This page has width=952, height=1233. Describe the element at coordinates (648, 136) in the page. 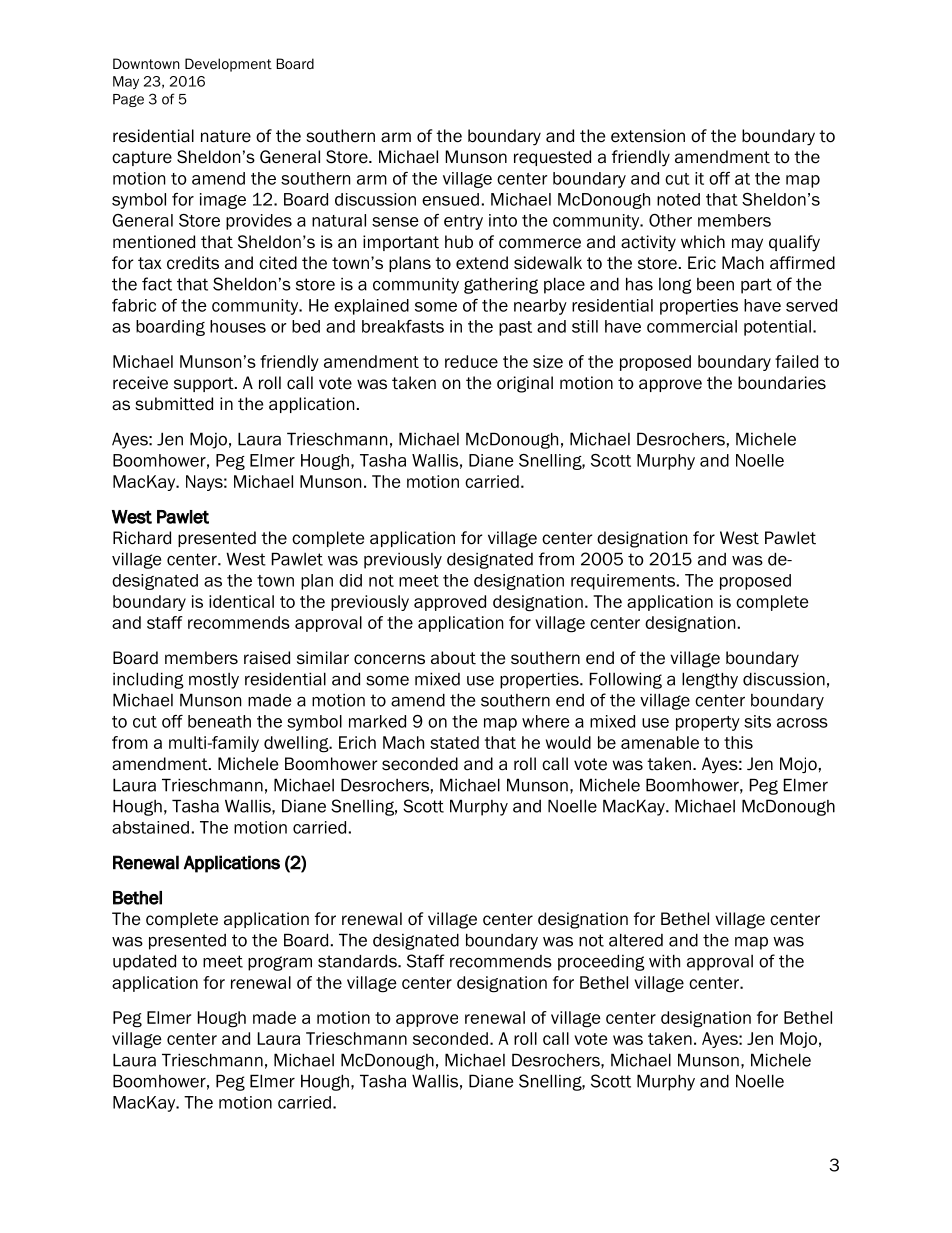

I see `extension` at that location.
